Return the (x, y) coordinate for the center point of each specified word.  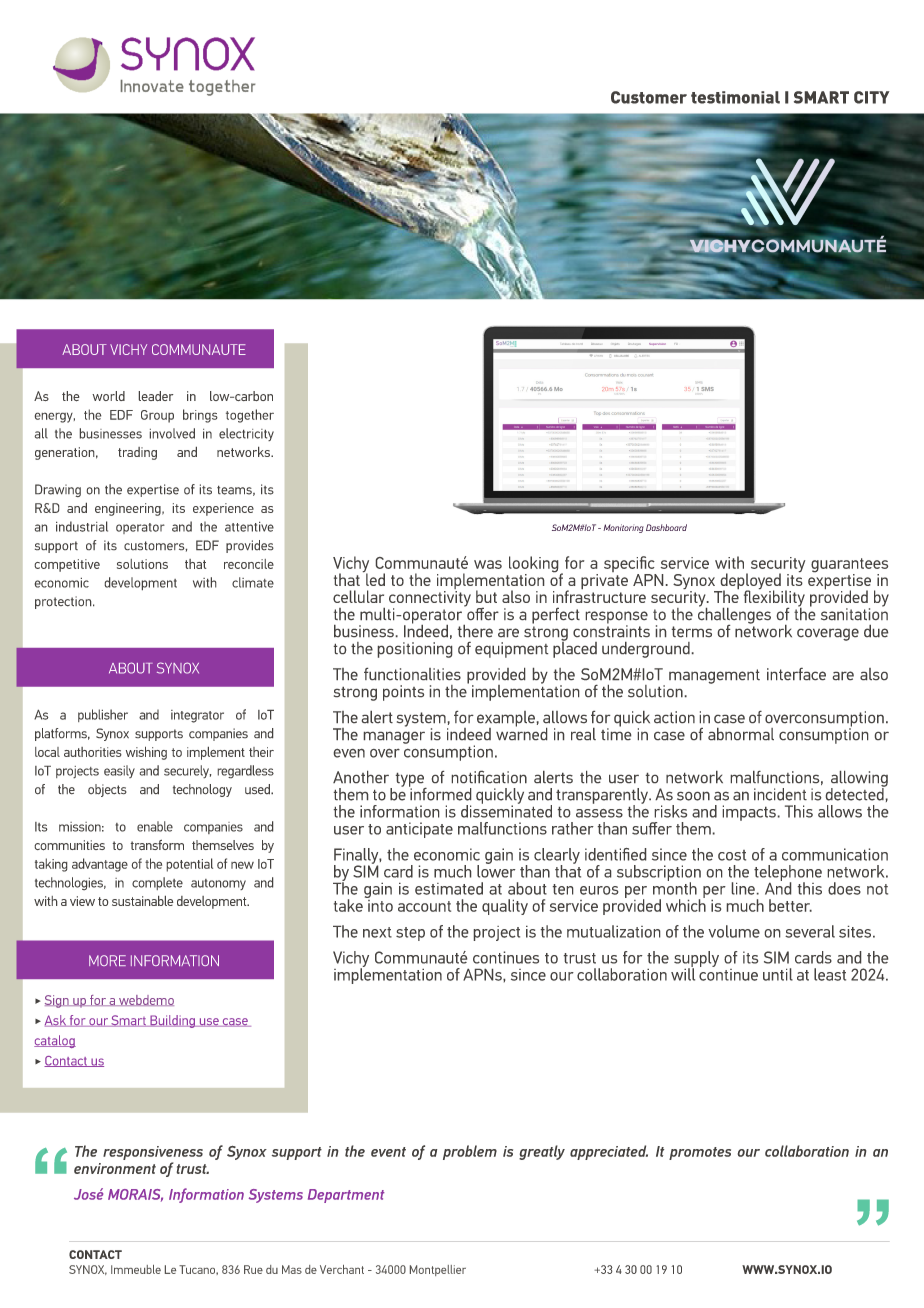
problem (470, 1152)
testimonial (735, 97)
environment (115, 1168)
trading (137, 453)
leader (156, 396)
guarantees (849, 566)
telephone (788, 874)
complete (157, 883)
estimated (449, 888)
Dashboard (666, 527)
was (488, 564)
